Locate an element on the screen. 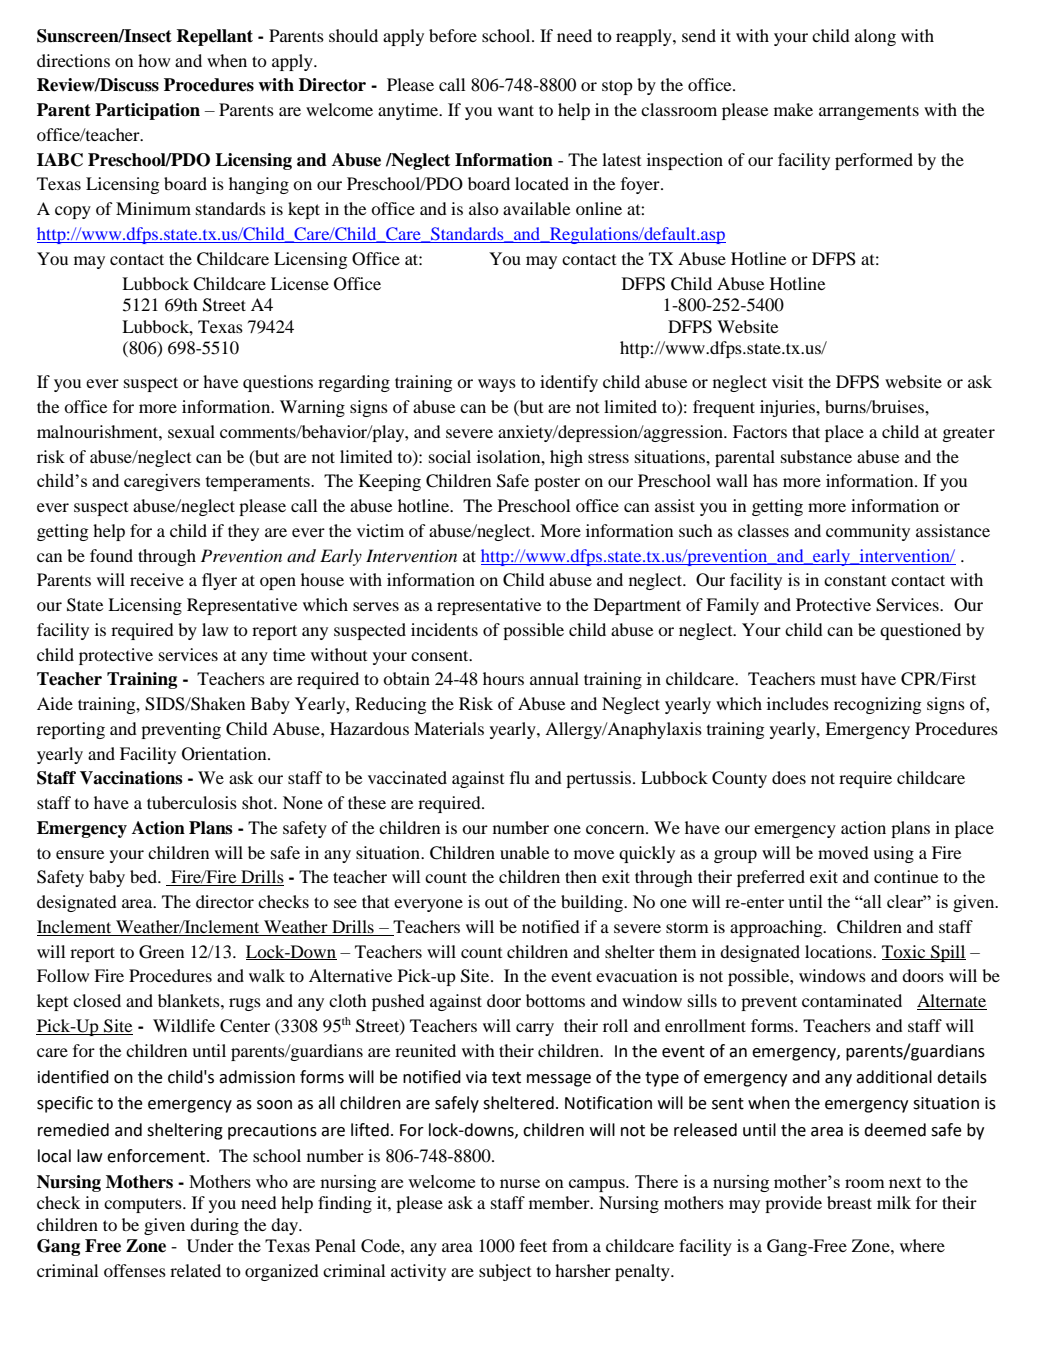  receive is located at coordinates (157, 579).
